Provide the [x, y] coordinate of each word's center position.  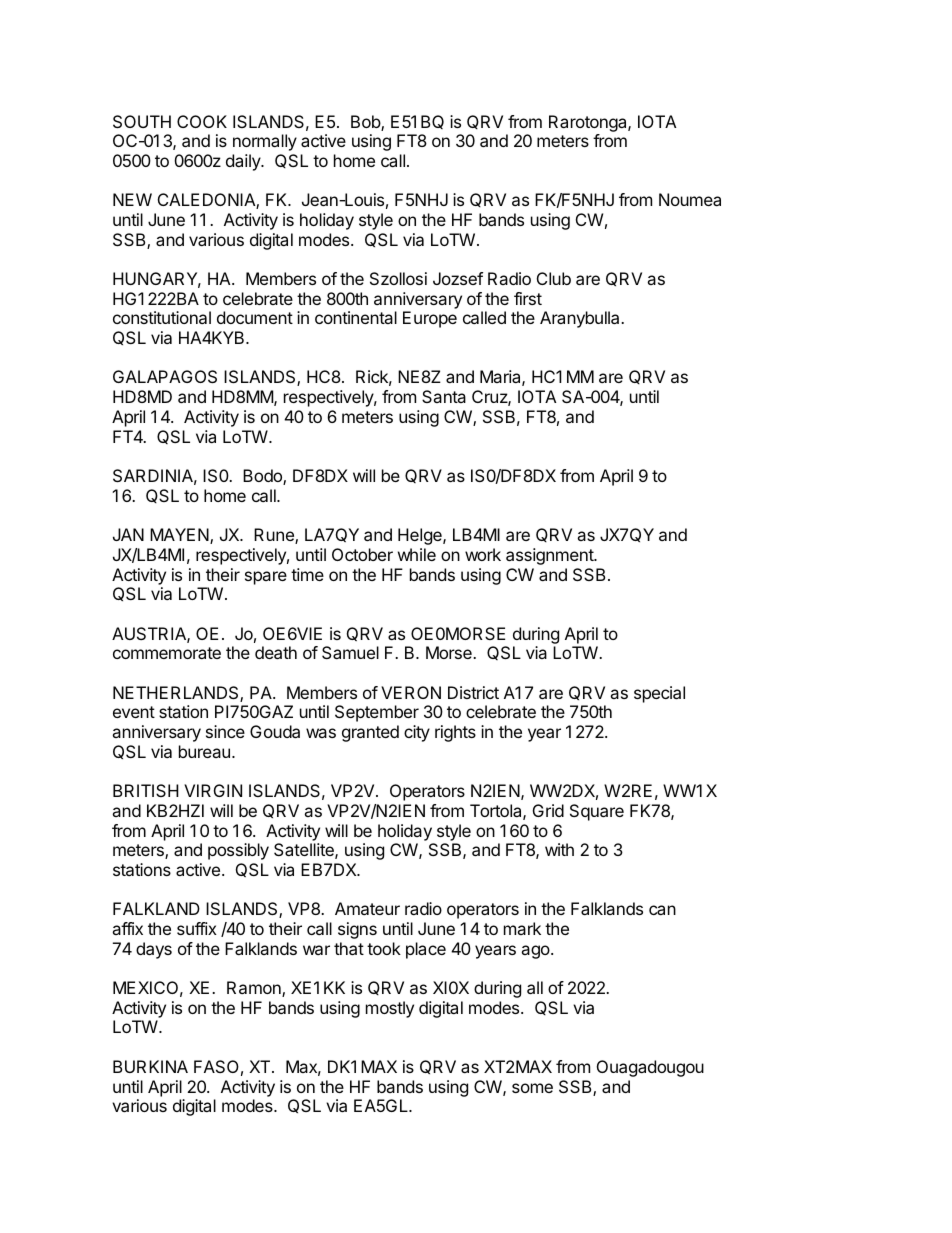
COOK [202, 121]
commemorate [167, 653]
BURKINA [150, 1066]
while [417, 554]
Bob [366, 123]
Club [554, 278]
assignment [550, 556]
